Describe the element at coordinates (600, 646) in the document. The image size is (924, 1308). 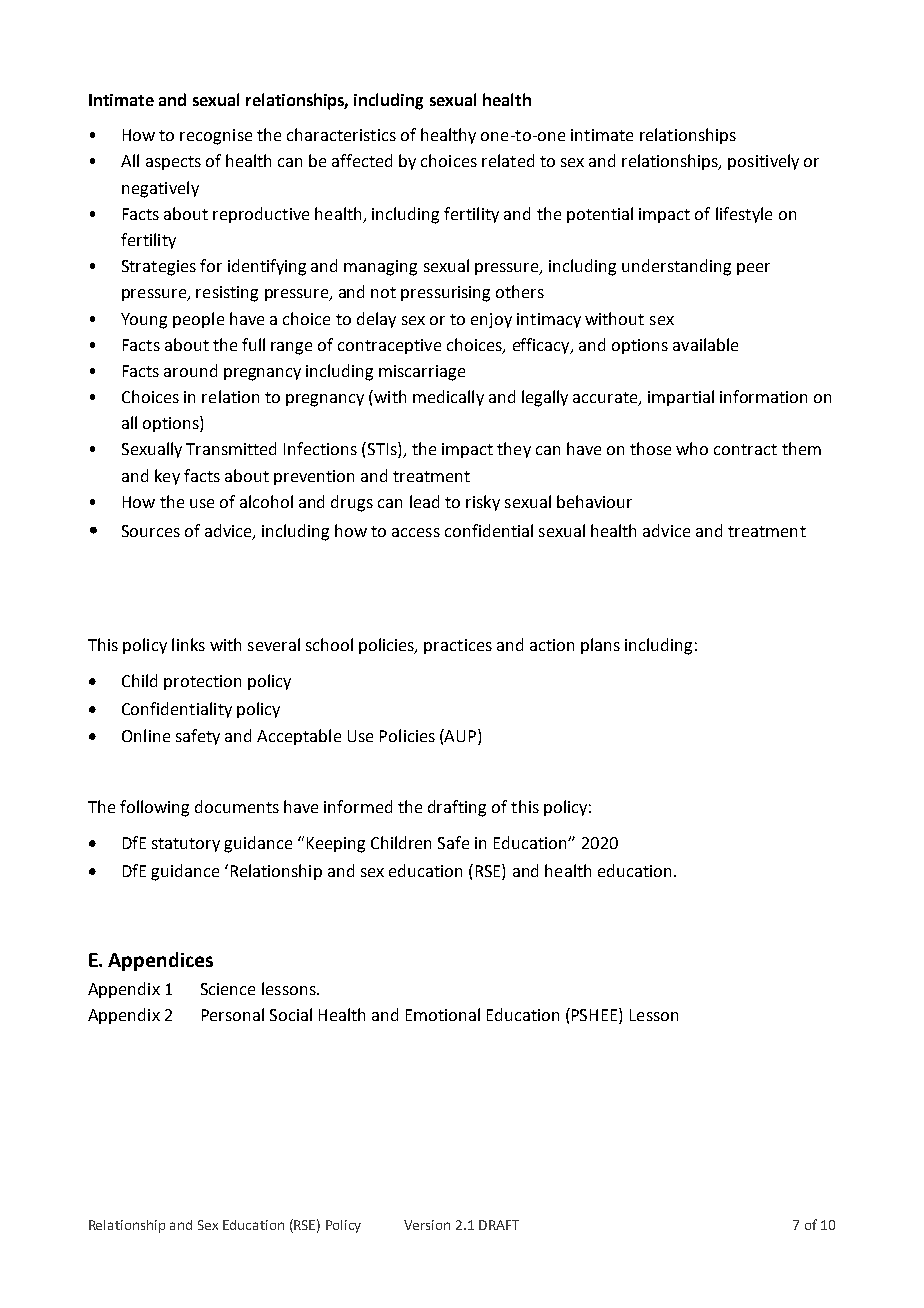
I see `plans` at that location.
